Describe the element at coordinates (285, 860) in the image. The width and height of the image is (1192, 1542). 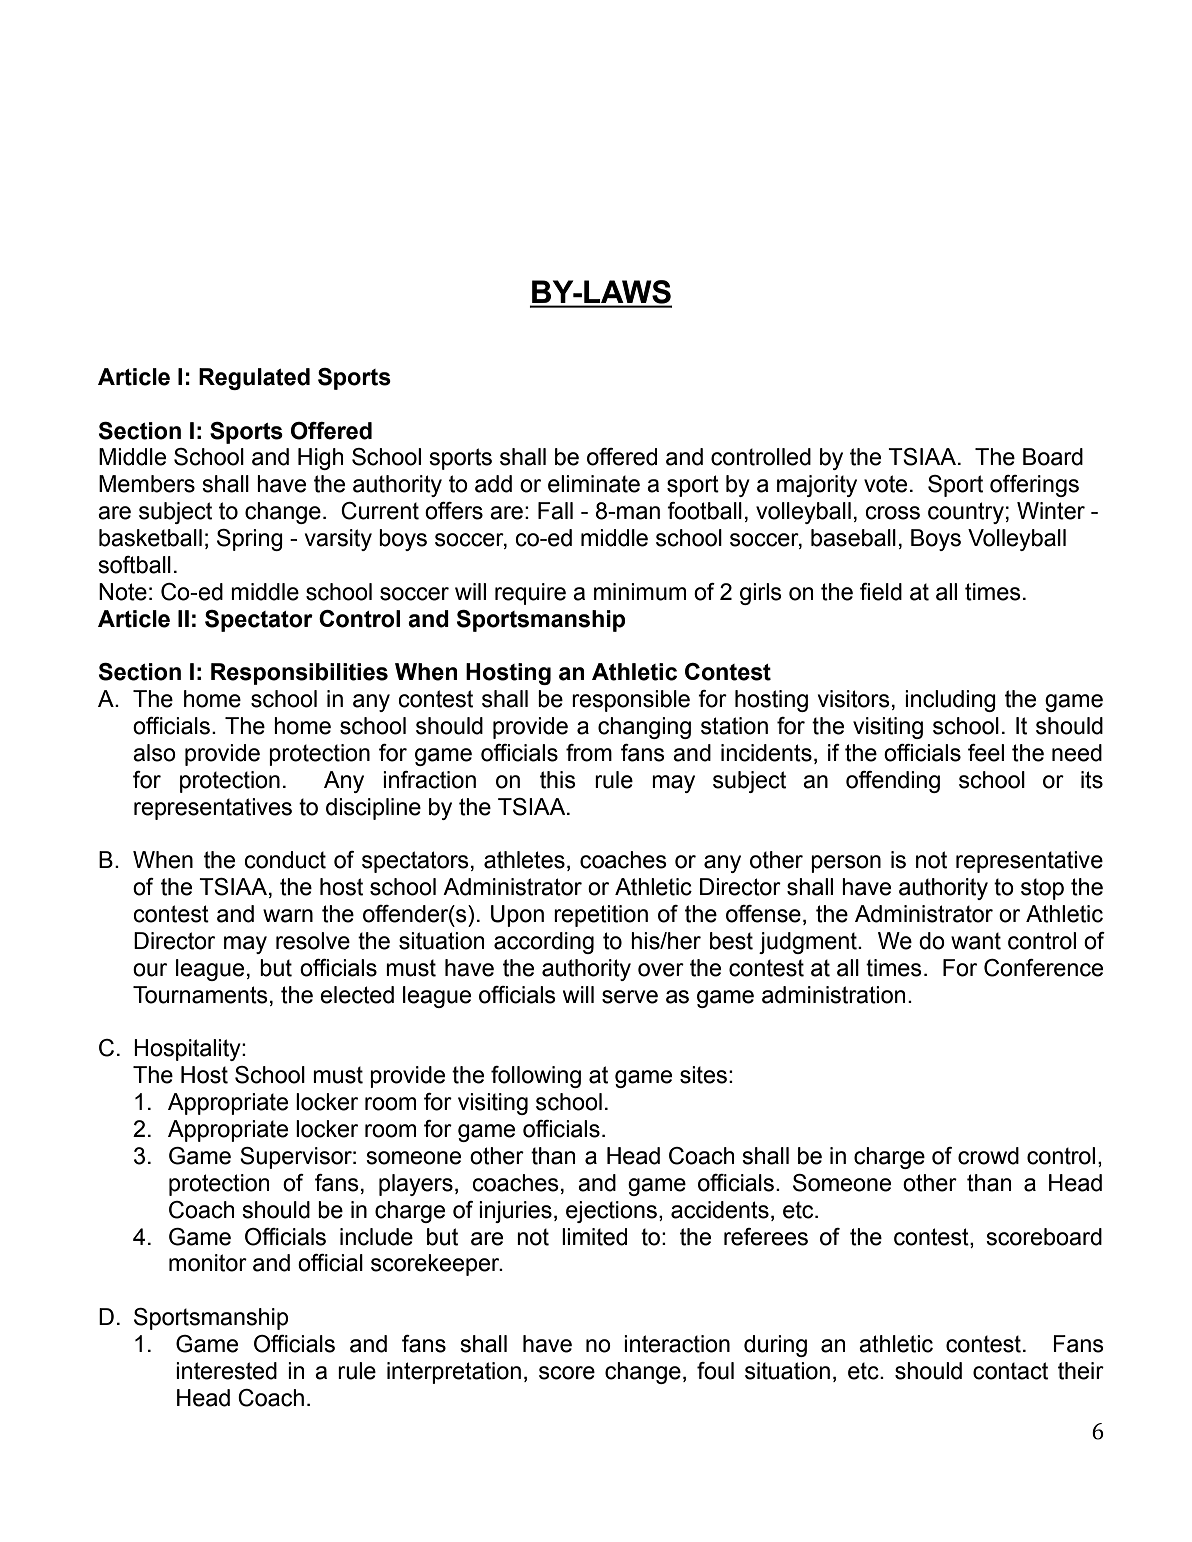
I see `conduct` at that location.
